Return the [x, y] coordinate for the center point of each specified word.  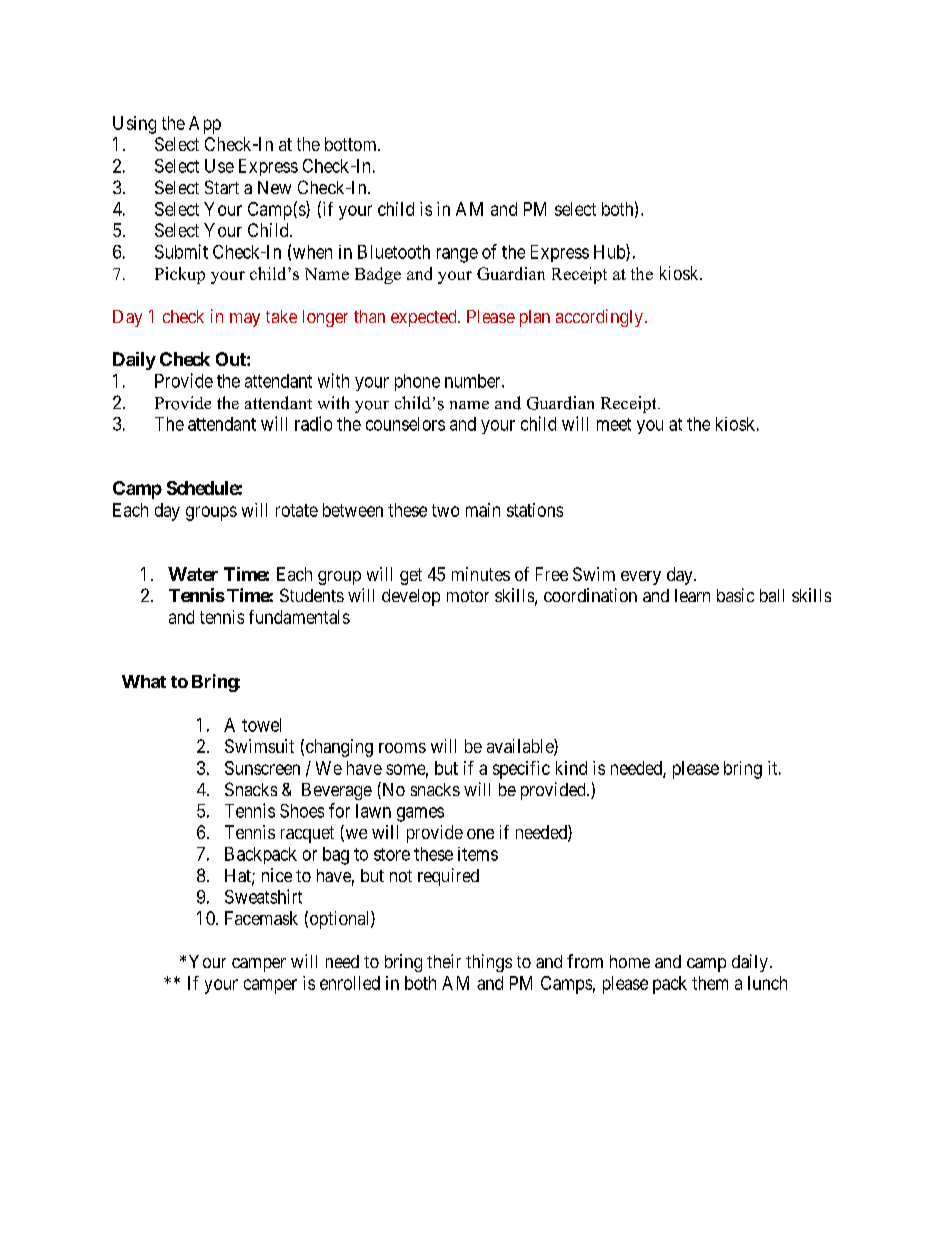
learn [692, 595]
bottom [352, 144]
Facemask [261, 918]
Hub [610, 252]
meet [614, 424]
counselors [405, 424]
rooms [402, 748]
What [144, 681]
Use [219, 166]
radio [313, 423]
